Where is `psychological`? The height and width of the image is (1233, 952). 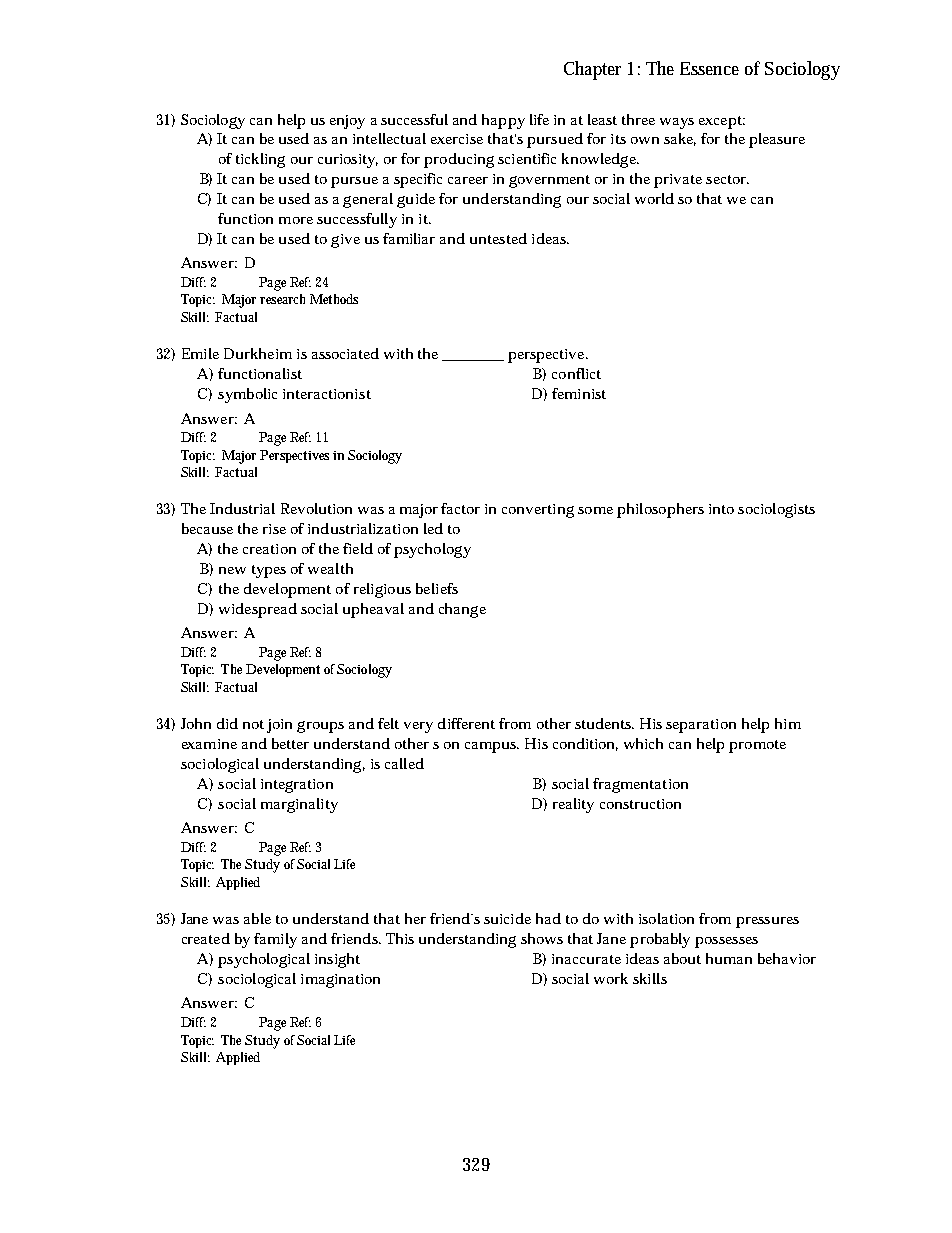
psychological is located at coordinates (264, 960).
